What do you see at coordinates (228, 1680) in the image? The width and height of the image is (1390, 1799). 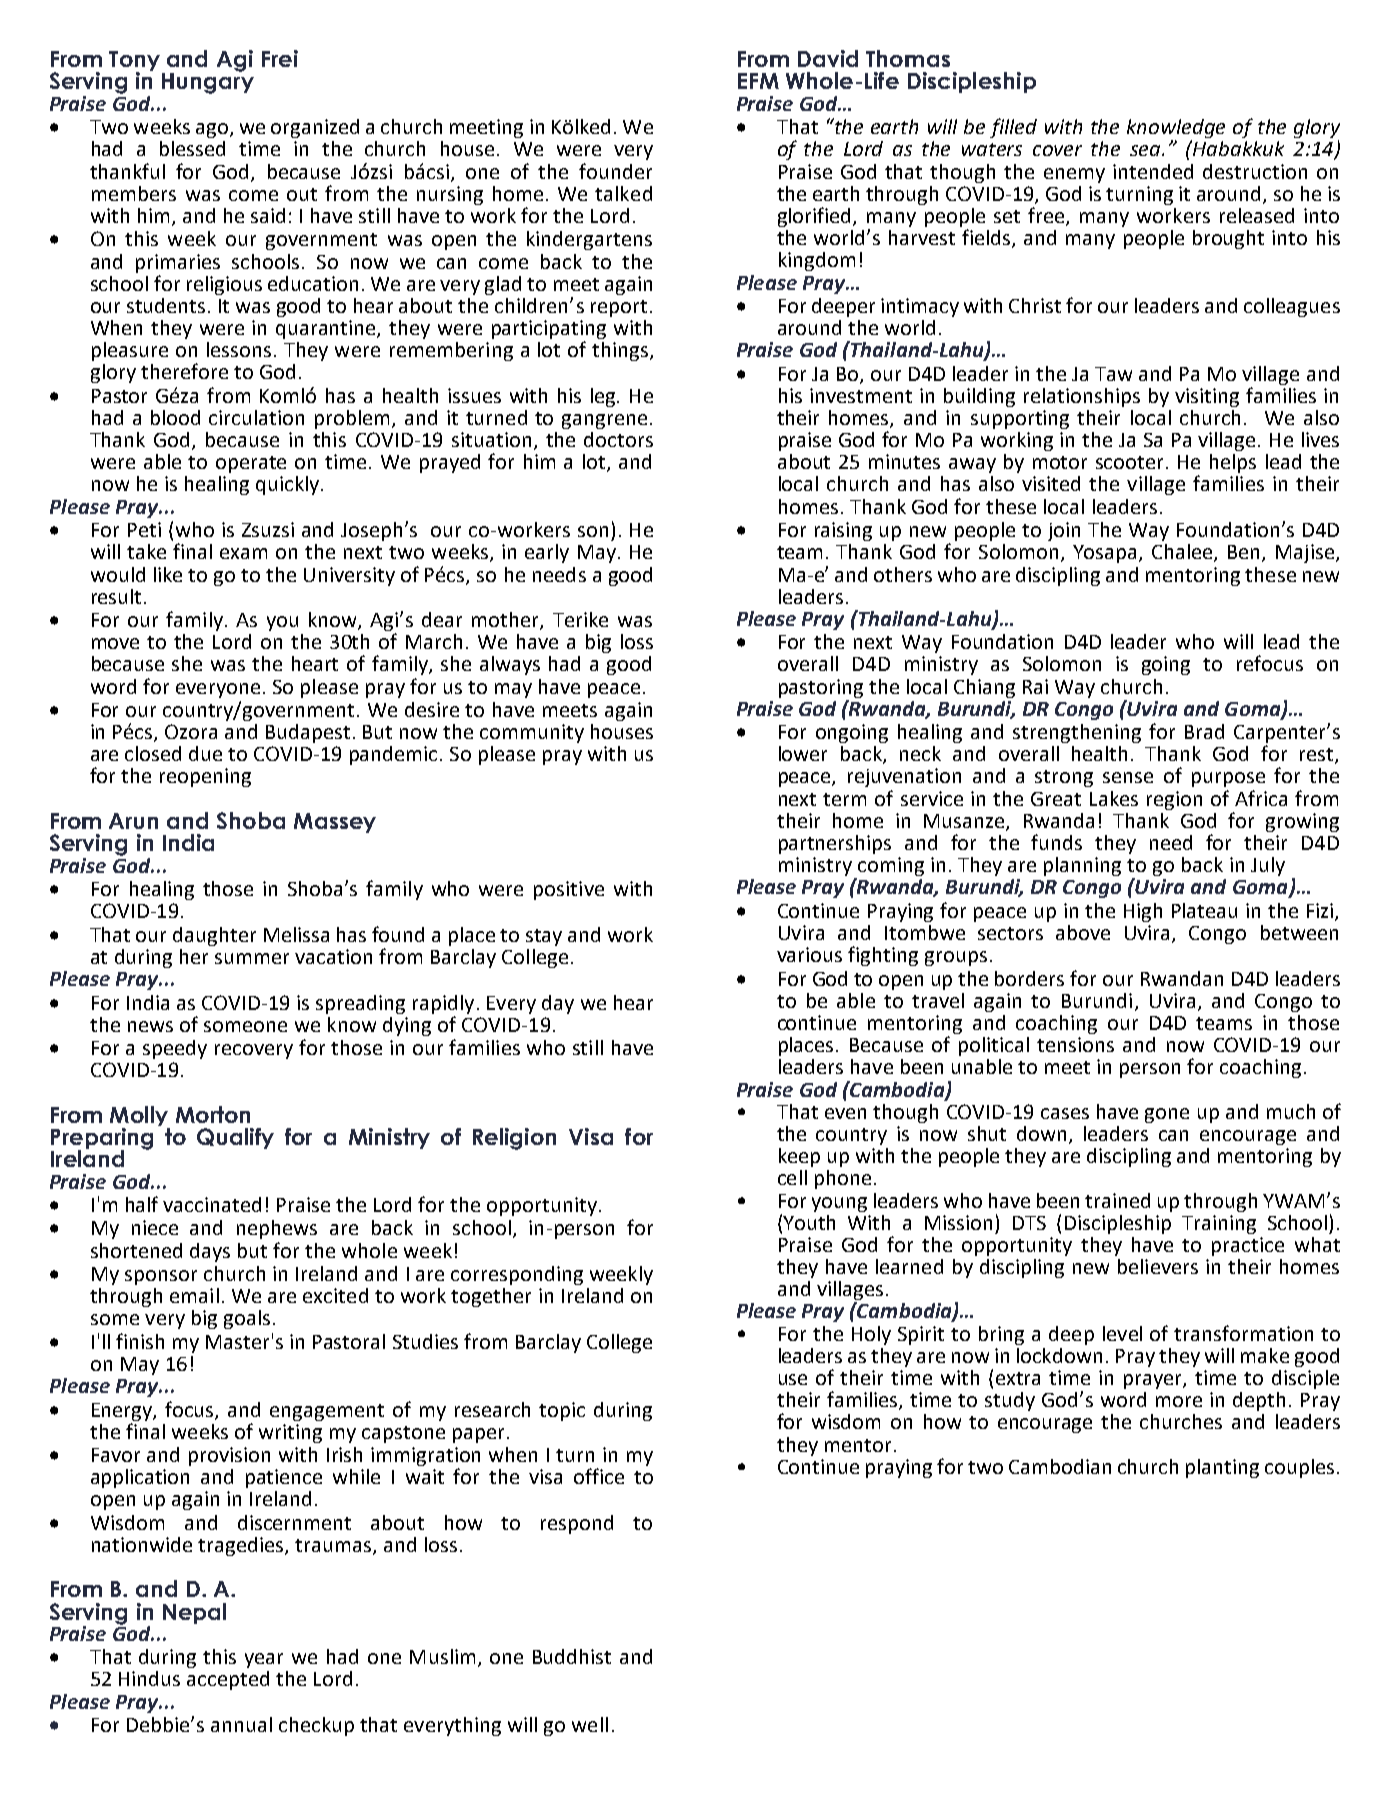 I see `accepted` at bounding box center [228, 1680].
